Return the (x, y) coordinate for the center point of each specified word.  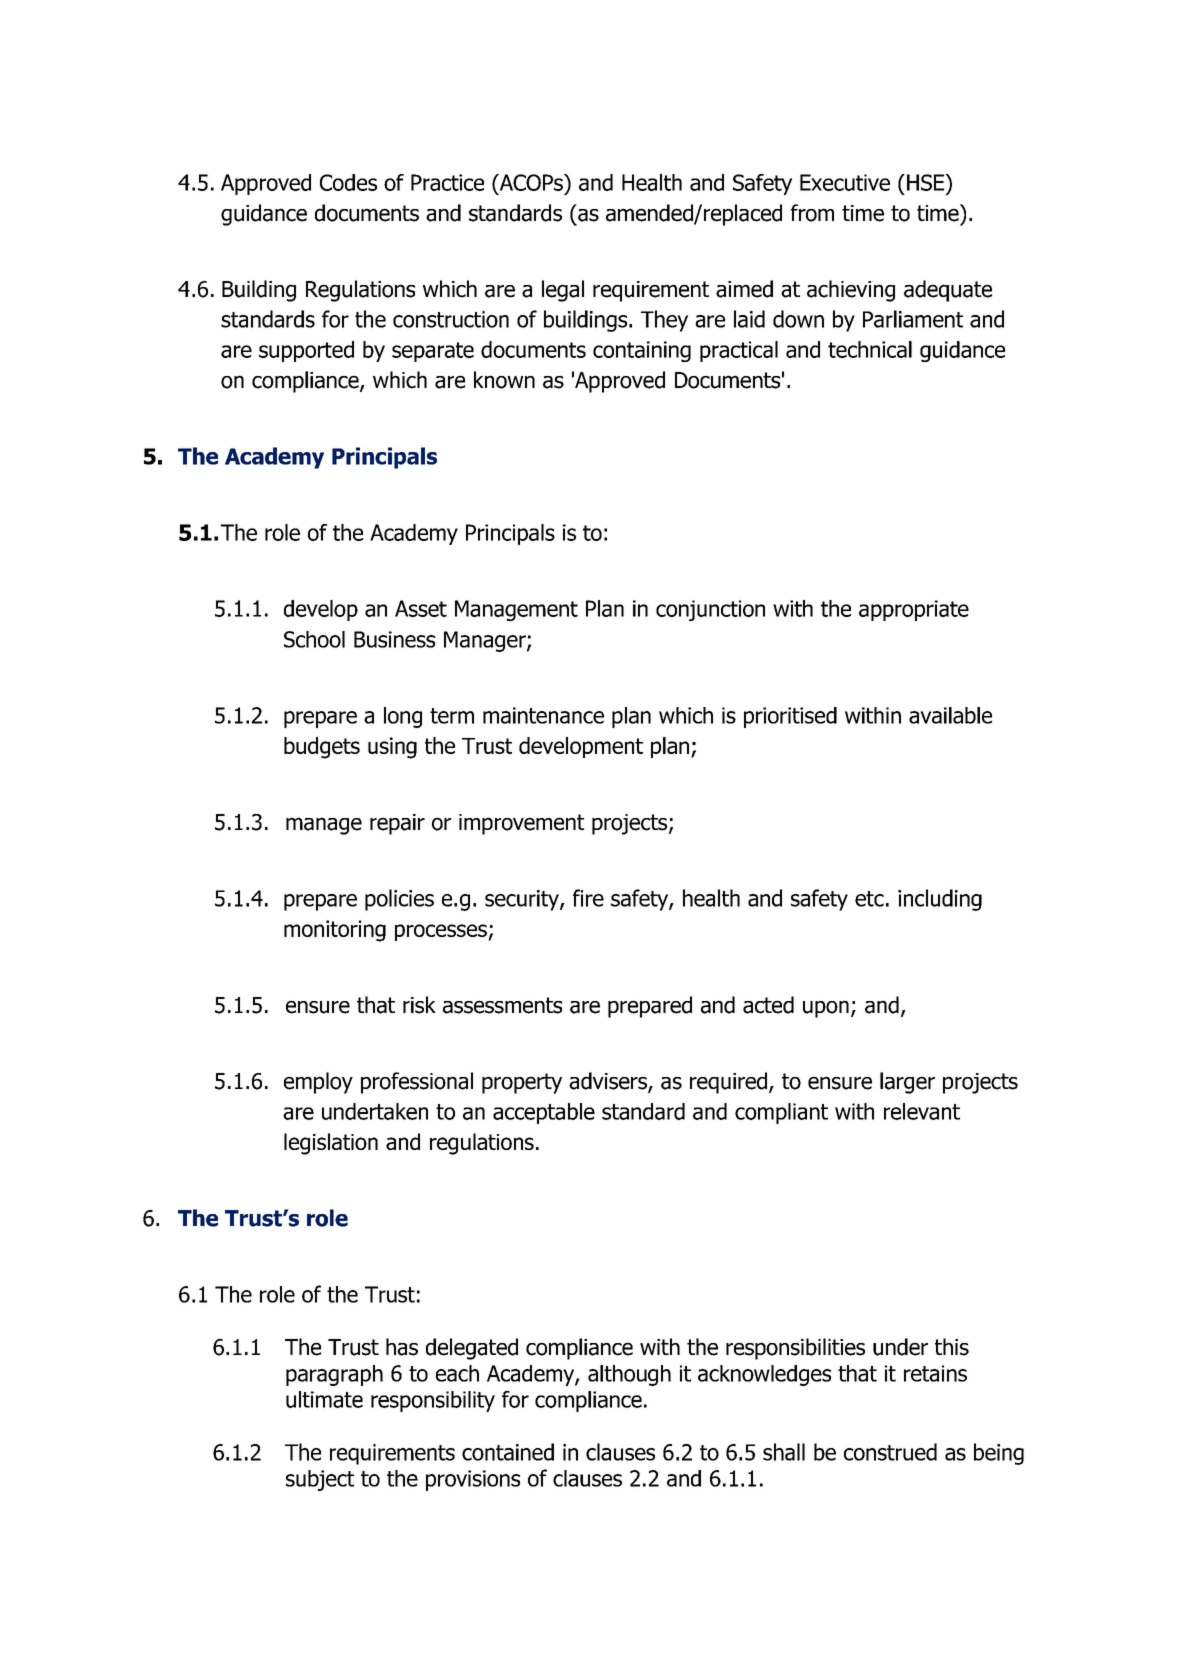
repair (397, 824)
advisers (609, 1082)
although (629, 1375)
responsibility (433, 1401)
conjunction (710, 610)
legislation (331, 1144)
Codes (348, 182)
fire (588, 898)
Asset (421, 608)
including (940, 900)
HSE (926, 182)
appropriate (914, 610)
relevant (922, 1111)
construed (890, 1452)
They (664, 321)
